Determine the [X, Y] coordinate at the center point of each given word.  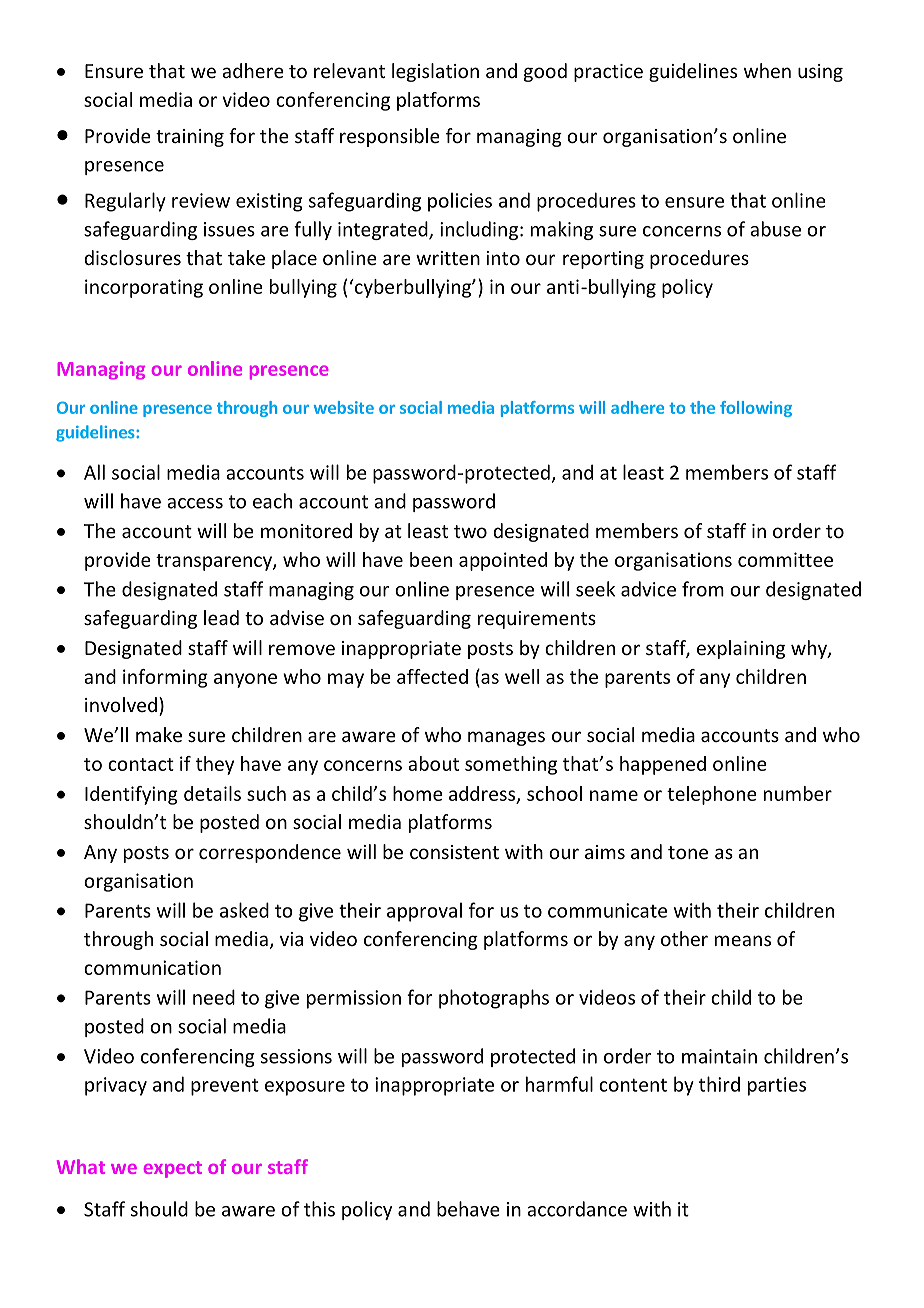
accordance [577, 1209]
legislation [435, 72]
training [190, 138]
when [767, 70]
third [719, 1084]
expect [173, 1169]
